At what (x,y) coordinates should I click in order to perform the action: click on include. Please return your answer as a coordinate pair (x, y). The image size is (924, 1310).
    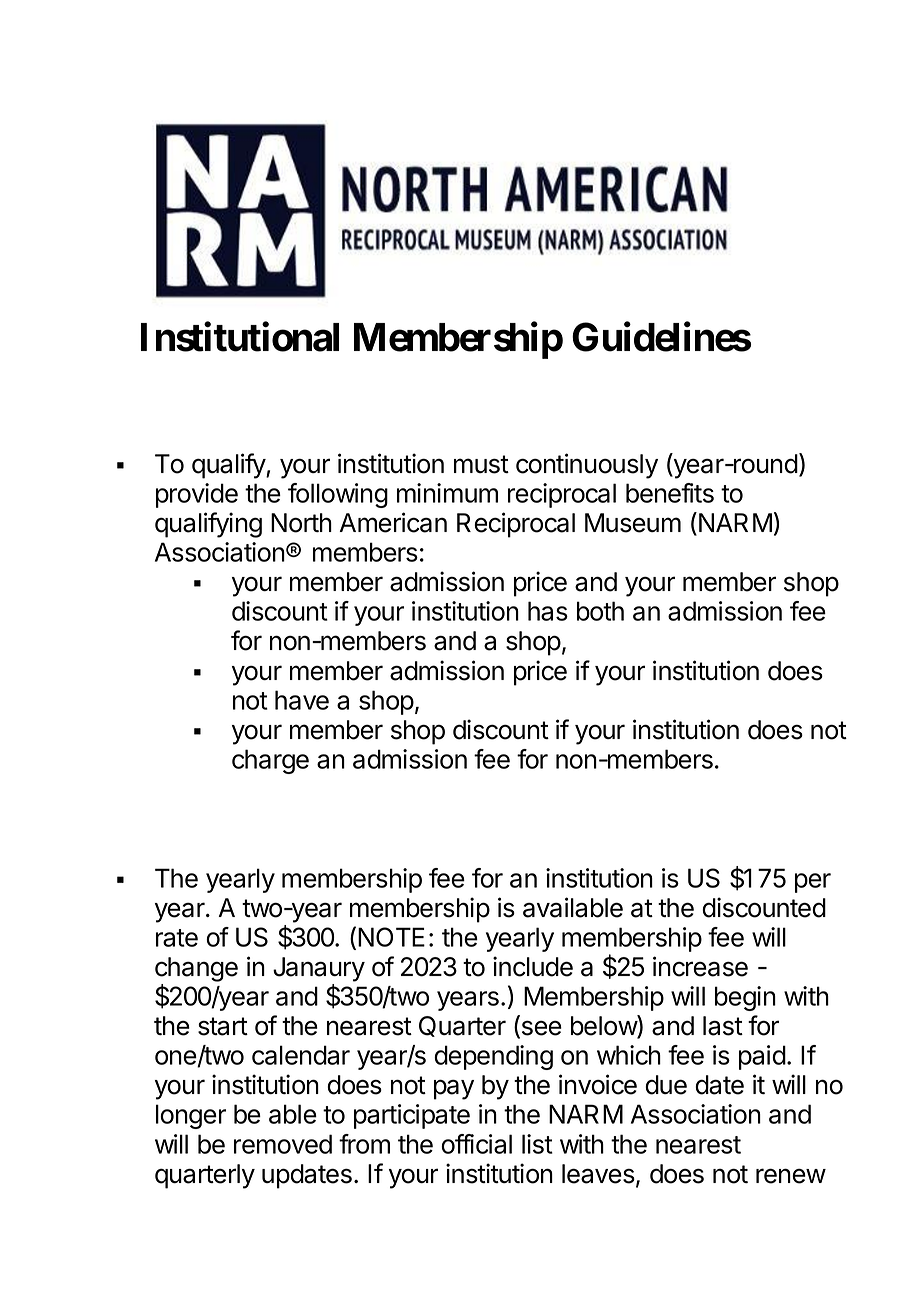
    Looking at the image, I should click on (533, 966).
